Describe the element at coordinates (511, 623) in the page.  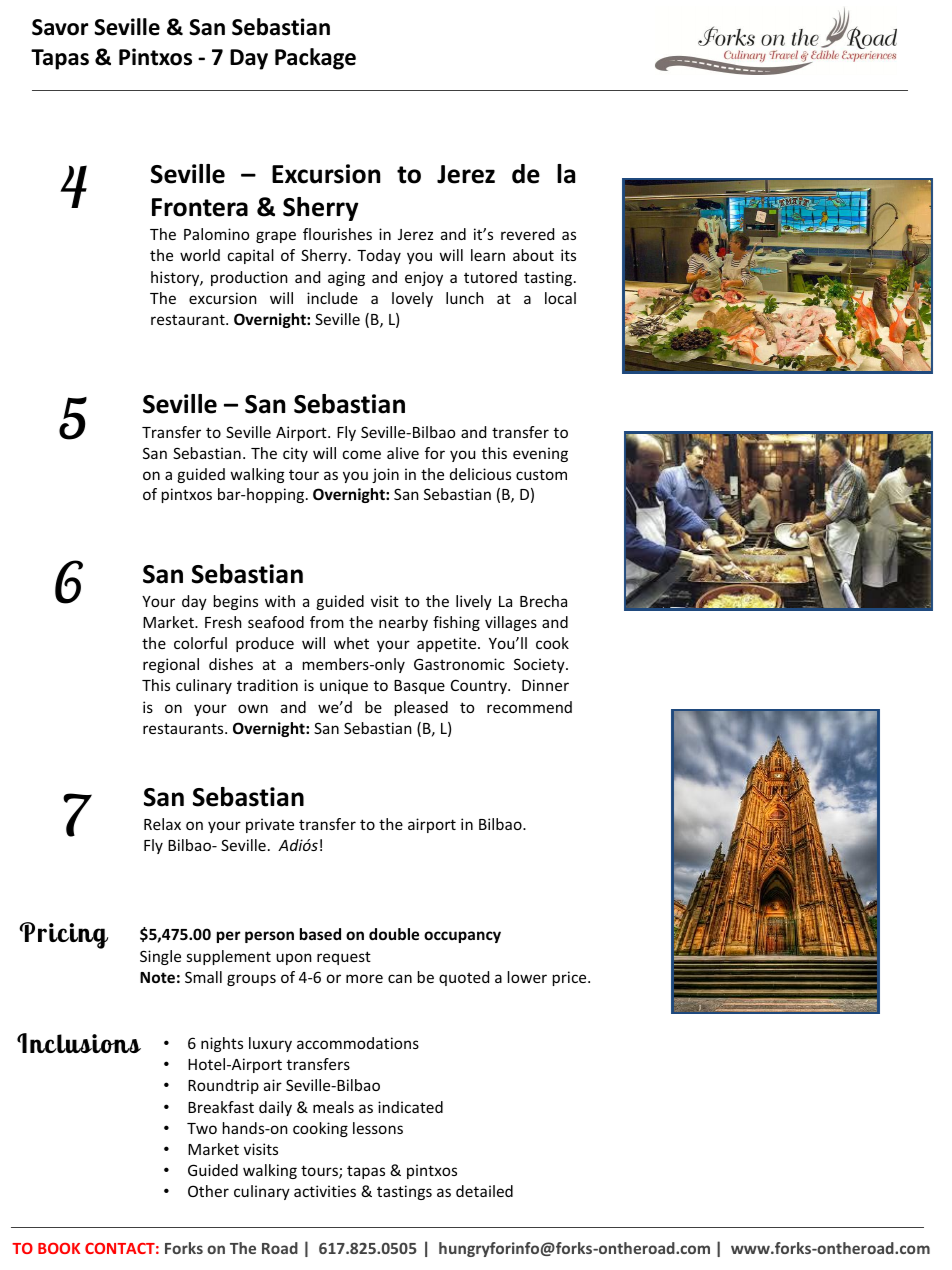
I see `villages` at that location.
